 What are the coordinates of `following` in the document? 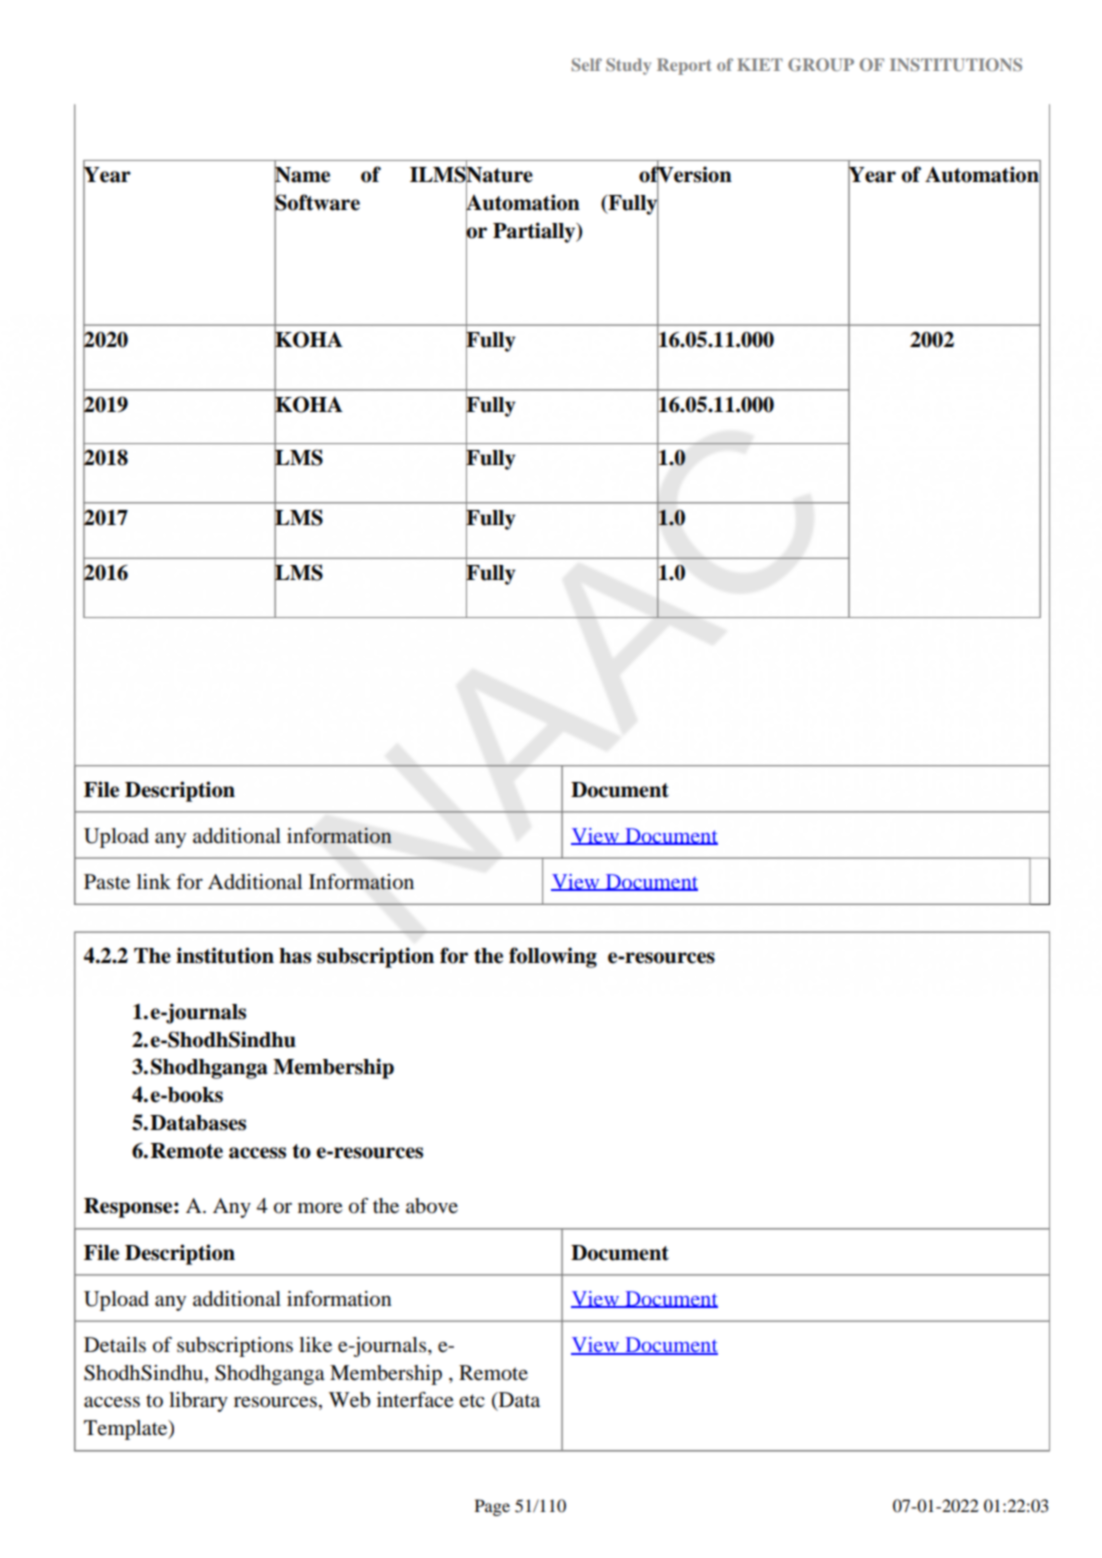 It's located at (553, 957).
